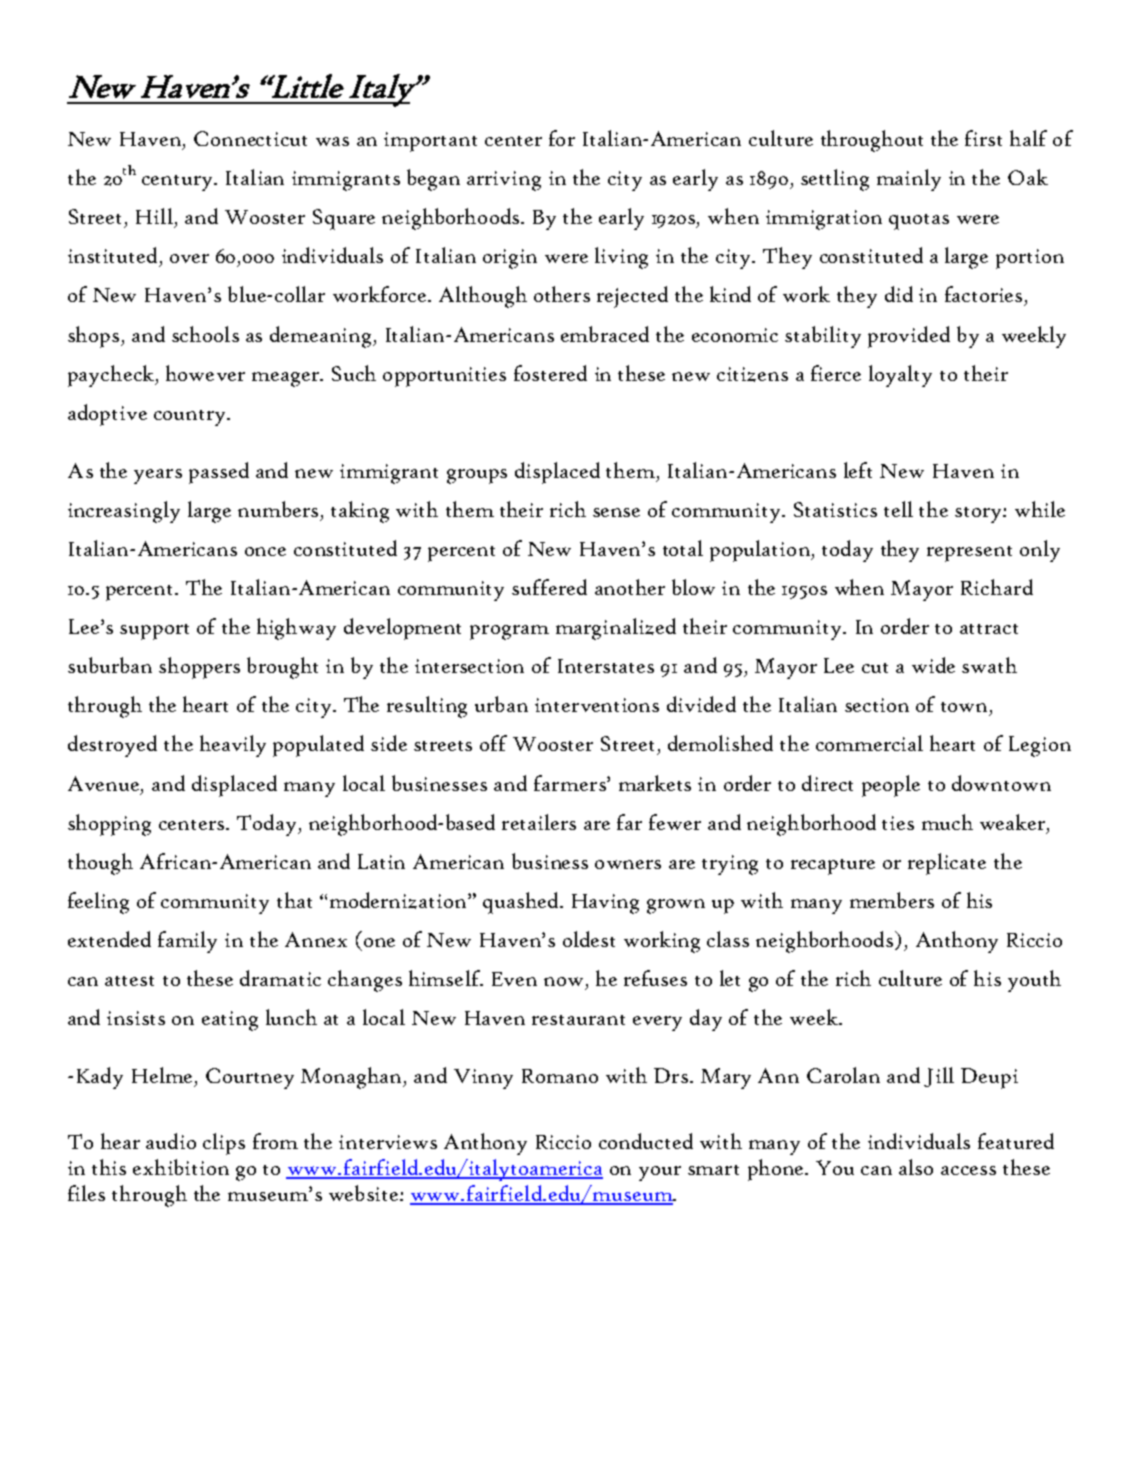 The height and width of the screenshot is (1480, 1144). Describe the element at coordinates (504, 181) in the screenshot. I see `arriving` at that location.
